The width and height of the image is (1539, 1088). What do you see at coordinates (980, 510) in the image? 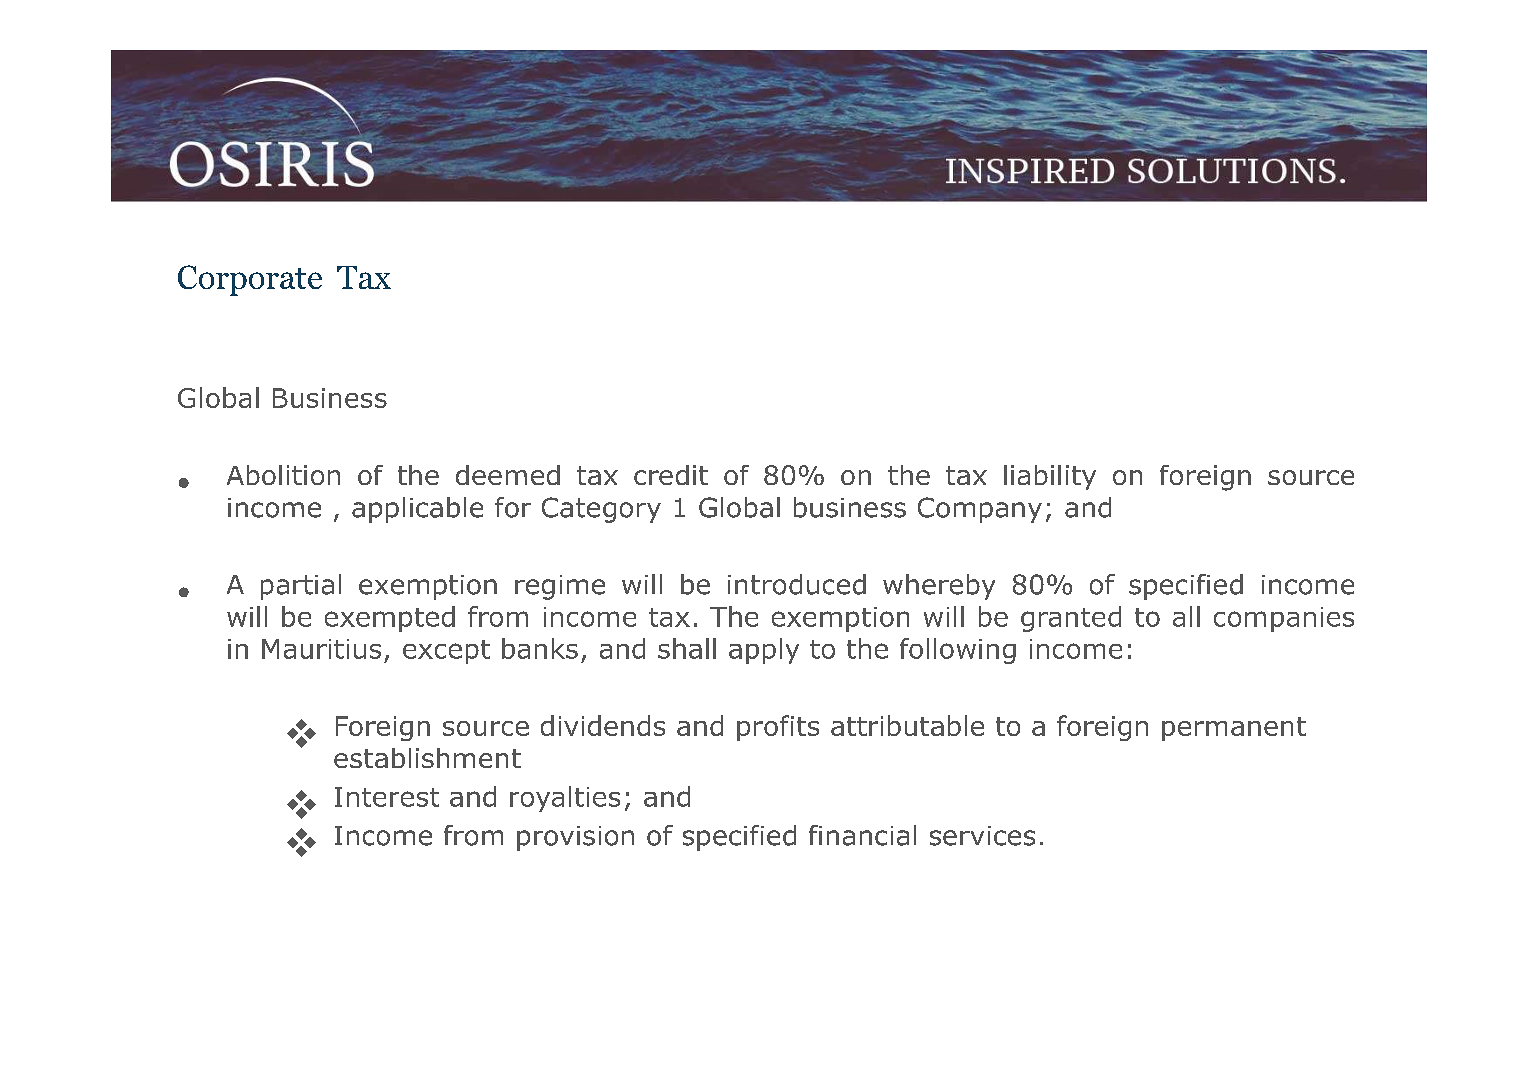
I see `Company` at bounding box center [980, 510].
